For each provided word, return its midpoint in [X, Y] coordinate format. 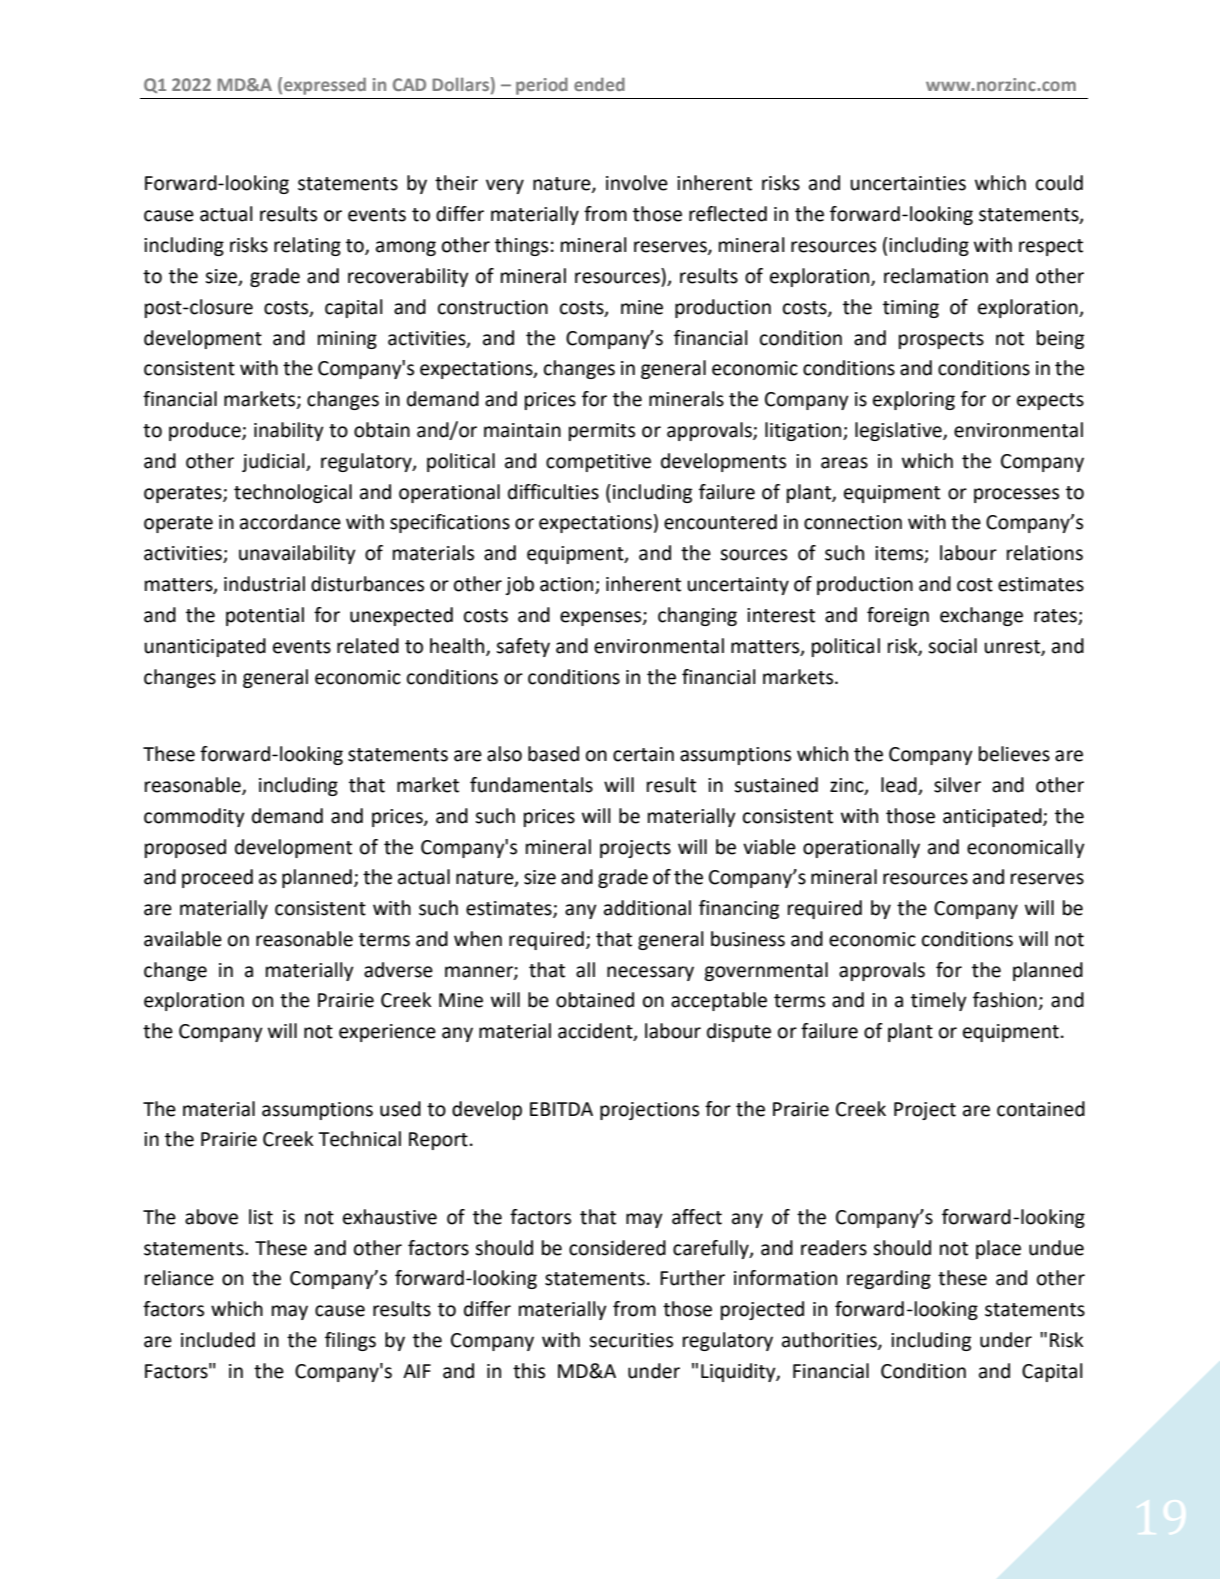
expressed [325, 86]
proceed [217, 878]
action [566, 584]
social [952, 646]
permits [602, 432]
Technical [359, 1139]
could [1059, 183]
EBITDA [561, 1109]
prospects [941, 340]
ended [599, 84]
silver [957, 785]
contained [1041, 1109]
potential [265, 616]
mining [347, 340]
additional [647, 908]
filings [350, 1341]
